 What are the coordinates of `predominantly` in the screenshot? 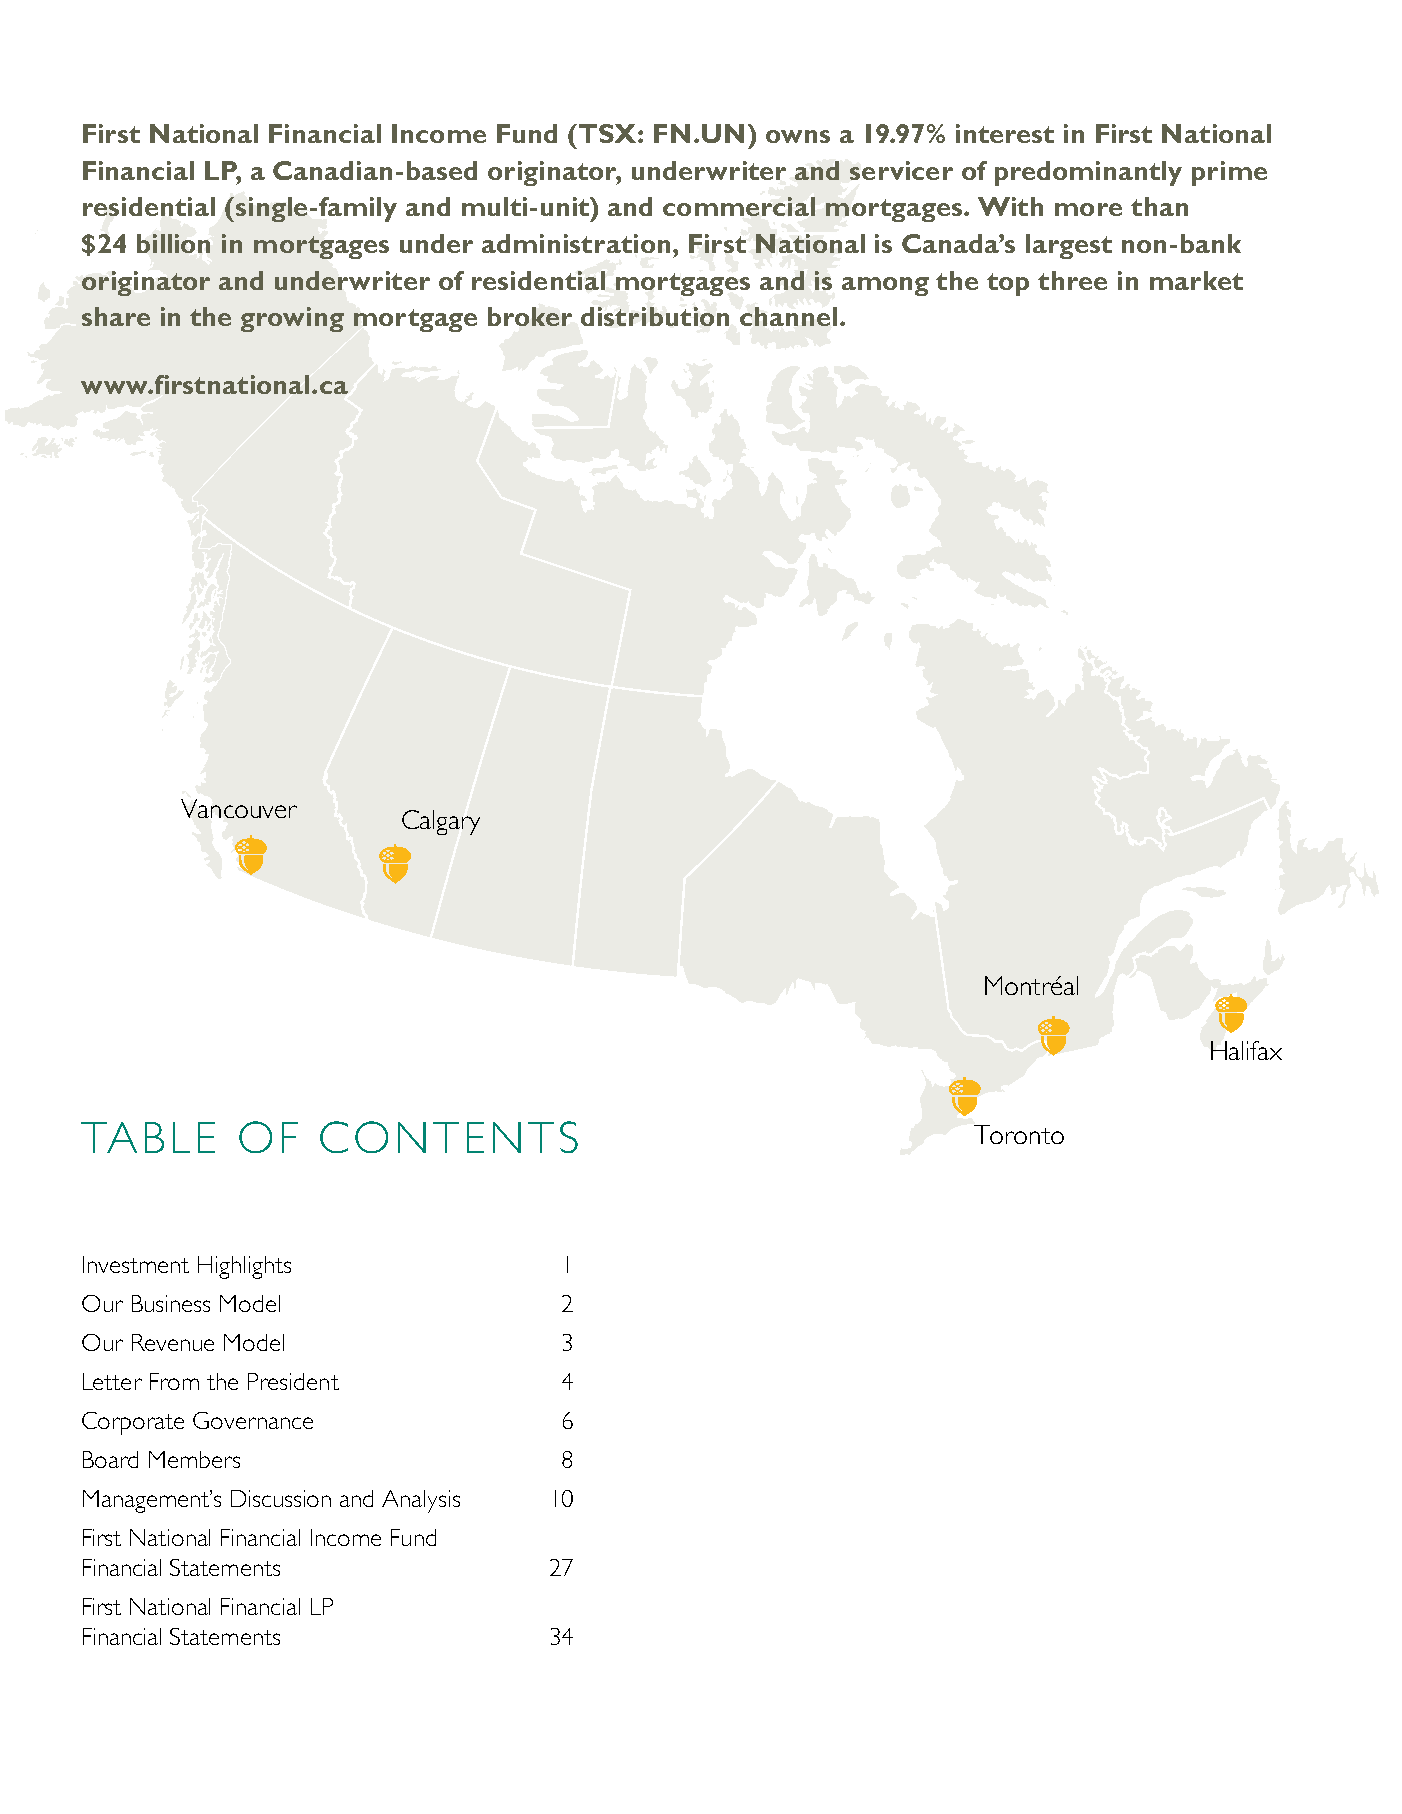 It's located at (1088, 173).
